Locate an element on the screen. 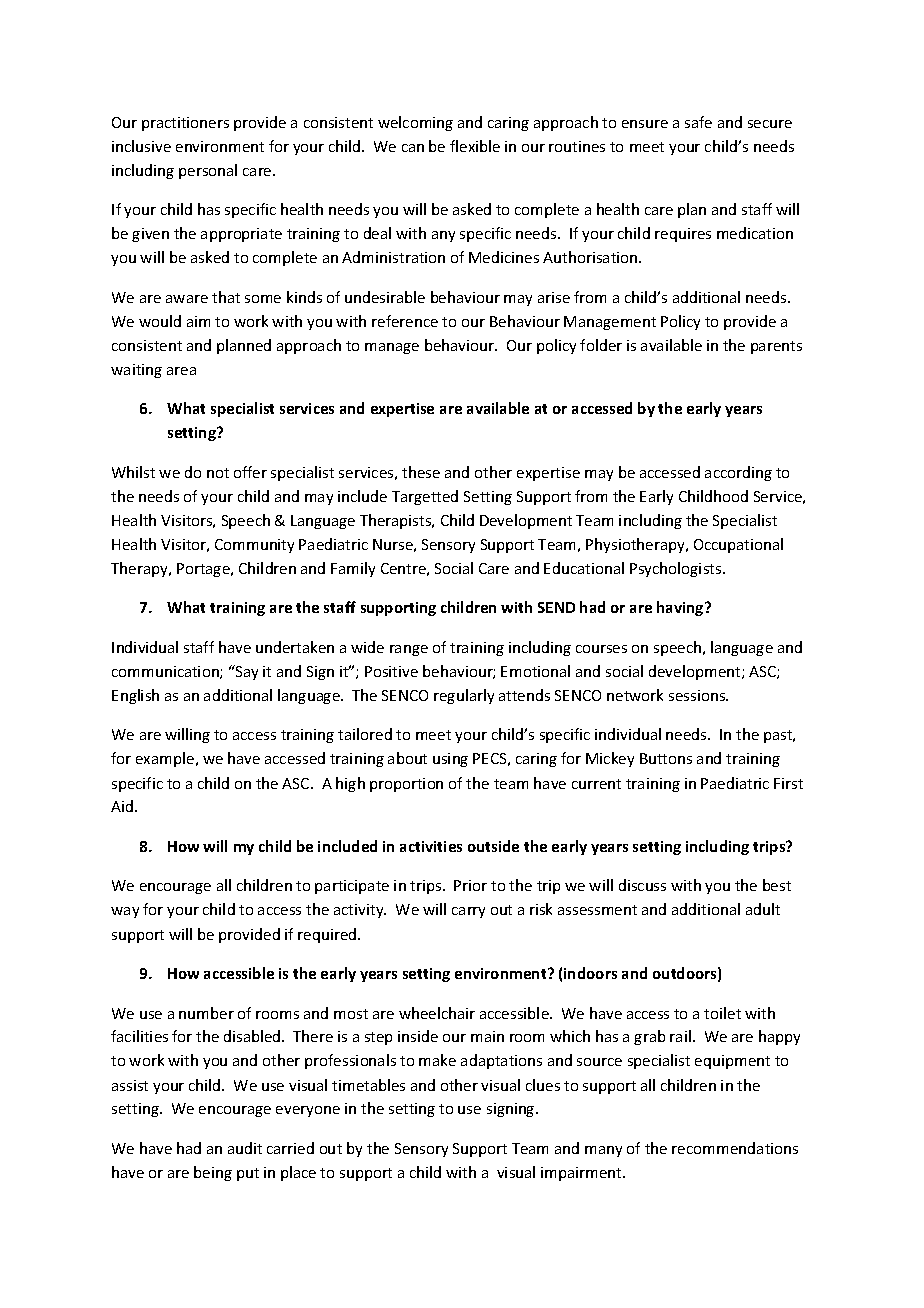 The image size is (924, 1308). communication is located at coordinates (166, 672).
